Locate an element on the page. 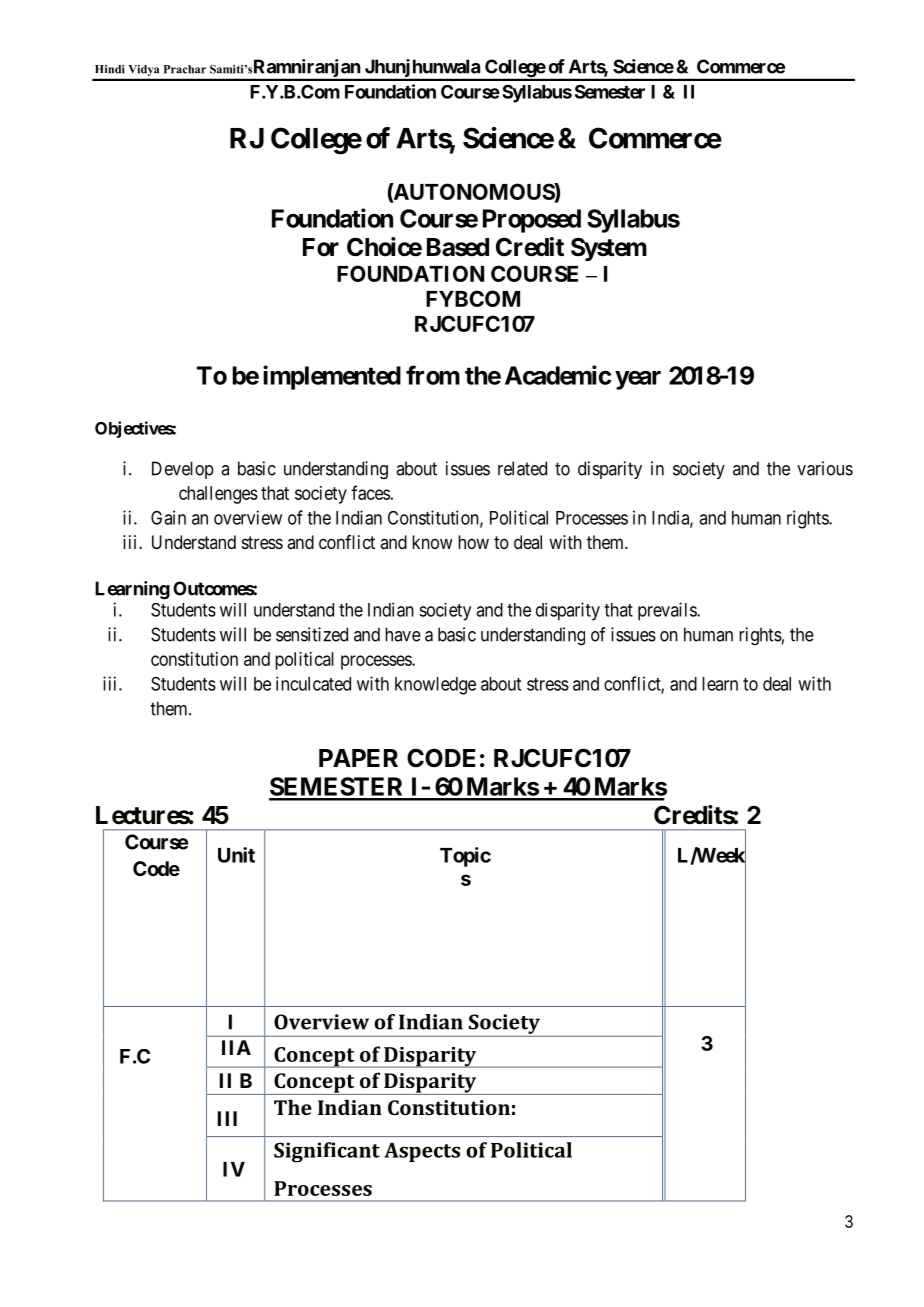  Aspects is located at coordinates (422, 1152).
